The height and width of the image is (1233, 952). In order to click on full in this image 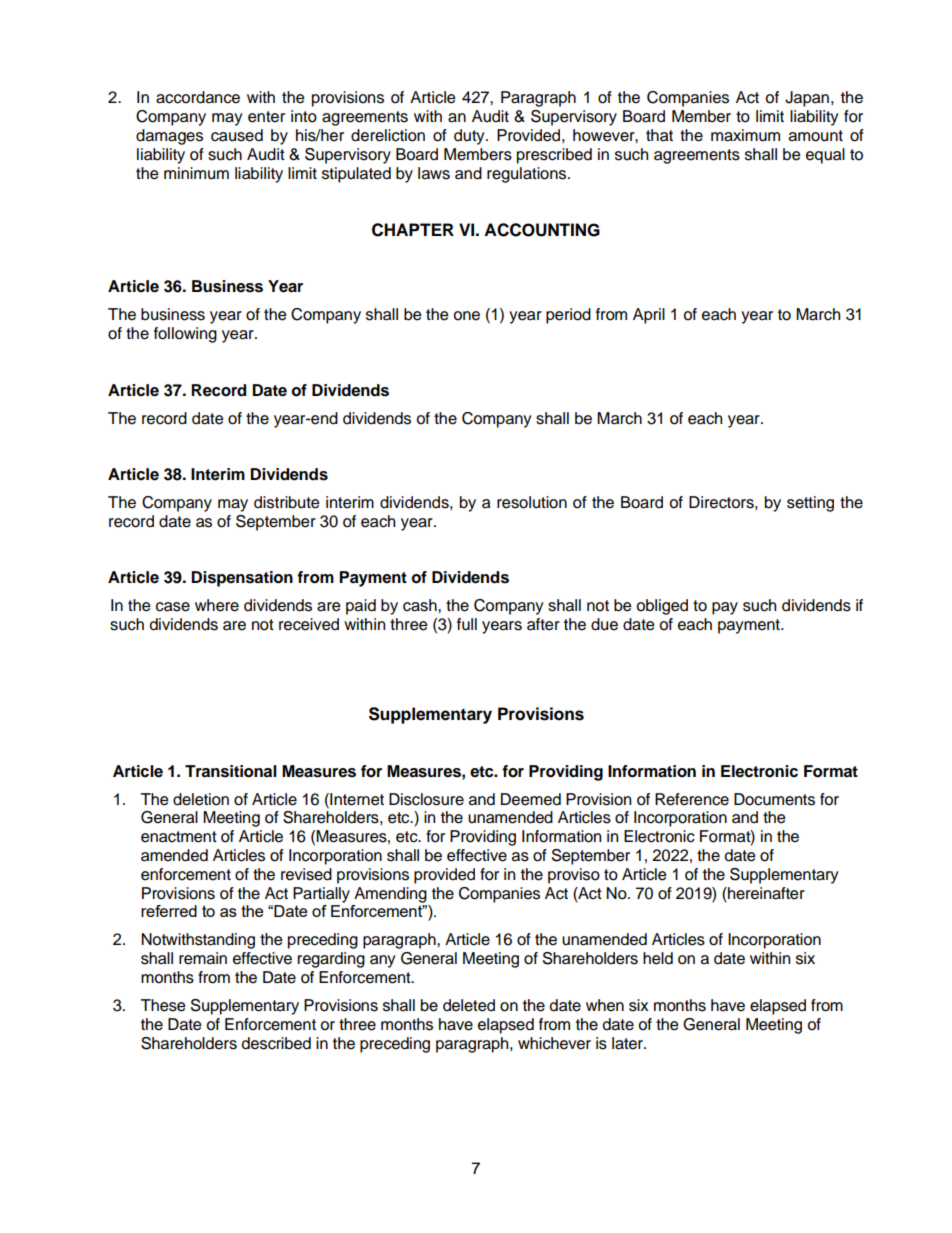, I will do `click(467, 624)`.
